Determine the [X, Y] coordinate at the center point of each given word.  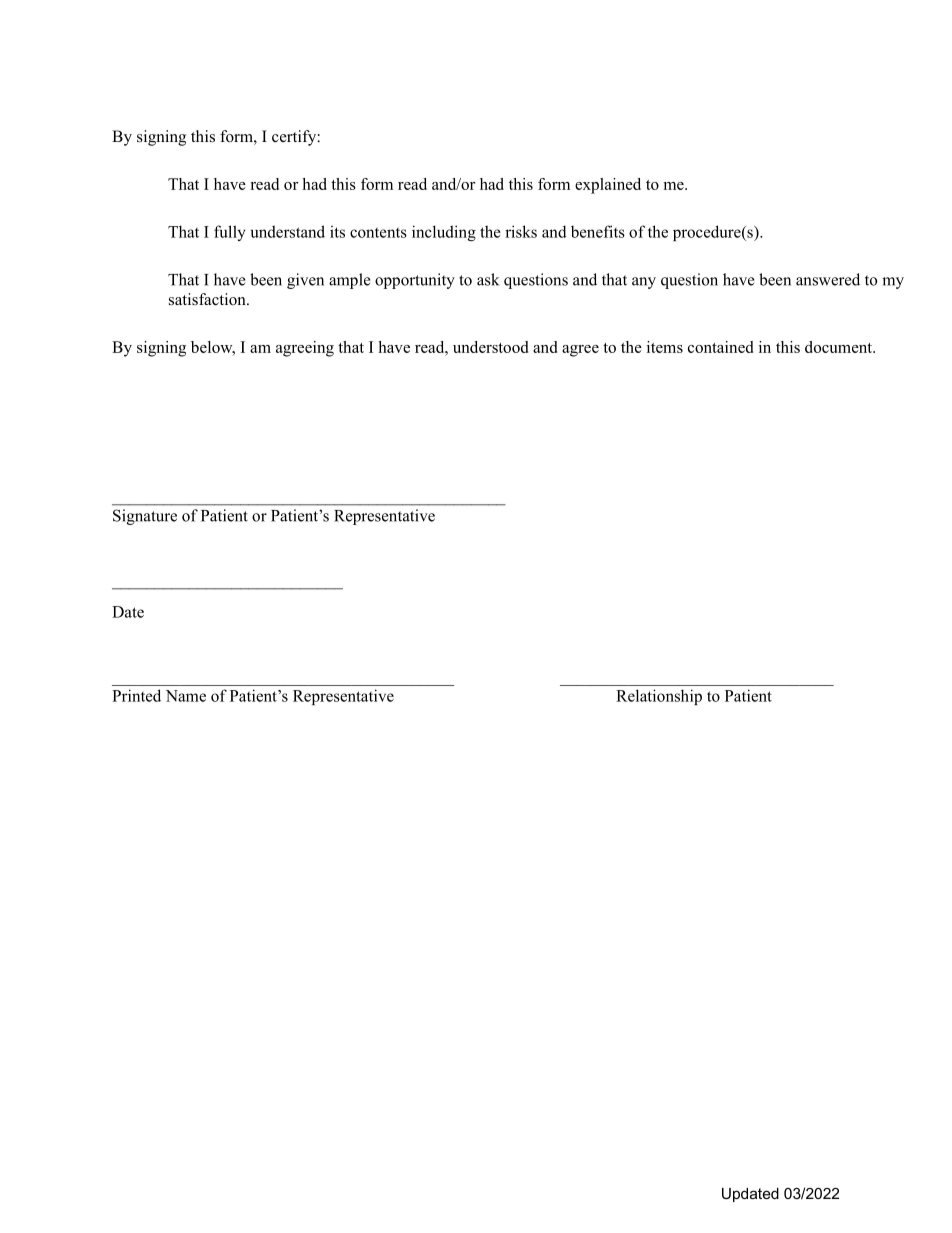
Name [186, 696]
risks [521, 231]
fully [230, 233]
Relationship [659, 697]
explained [608, 186]
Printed [136, 695]
